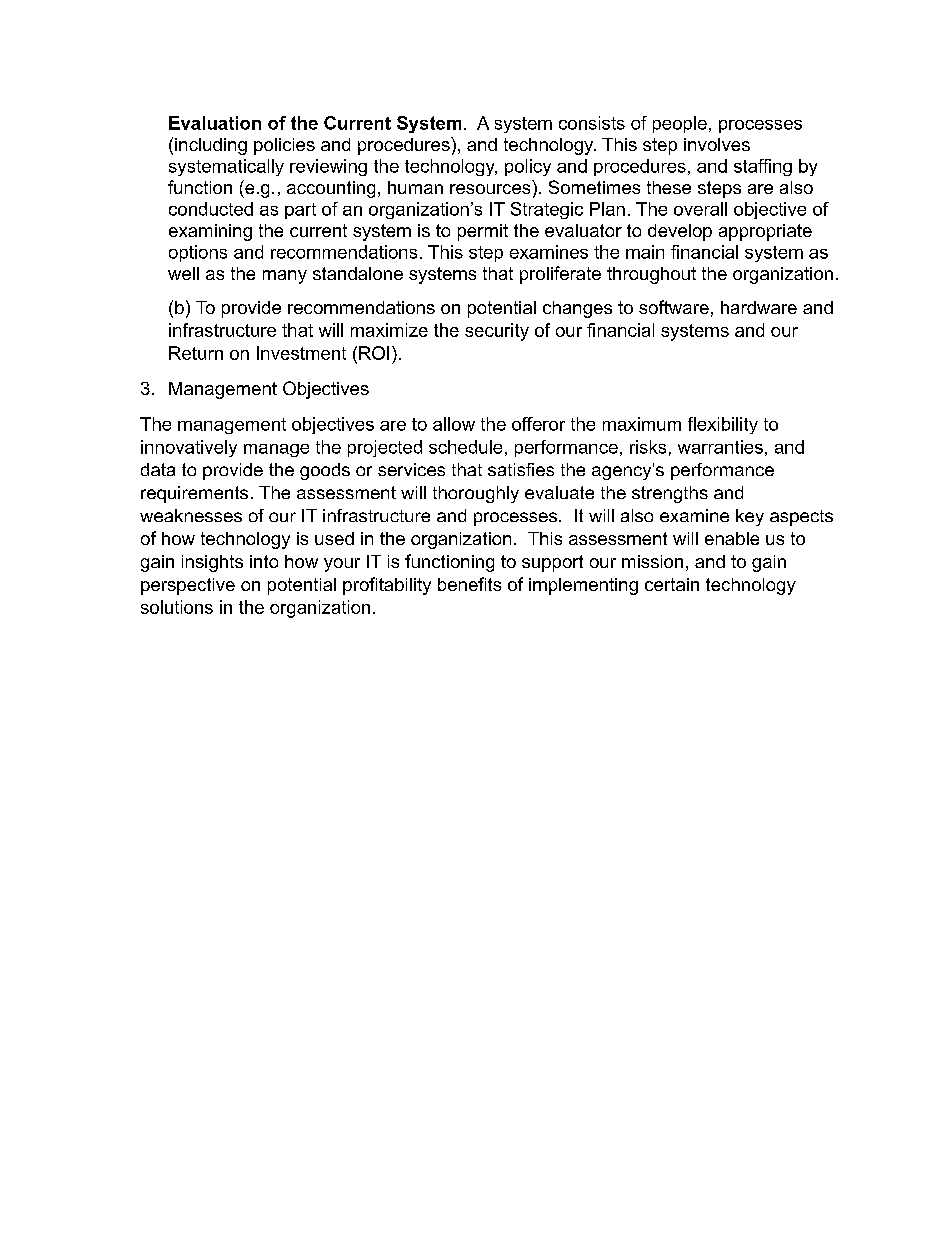 The width and height of the screenshot is (952, 1233). Describe the element at coordinates (759, 307) in the screenshot. I see `hardware` at that location.
